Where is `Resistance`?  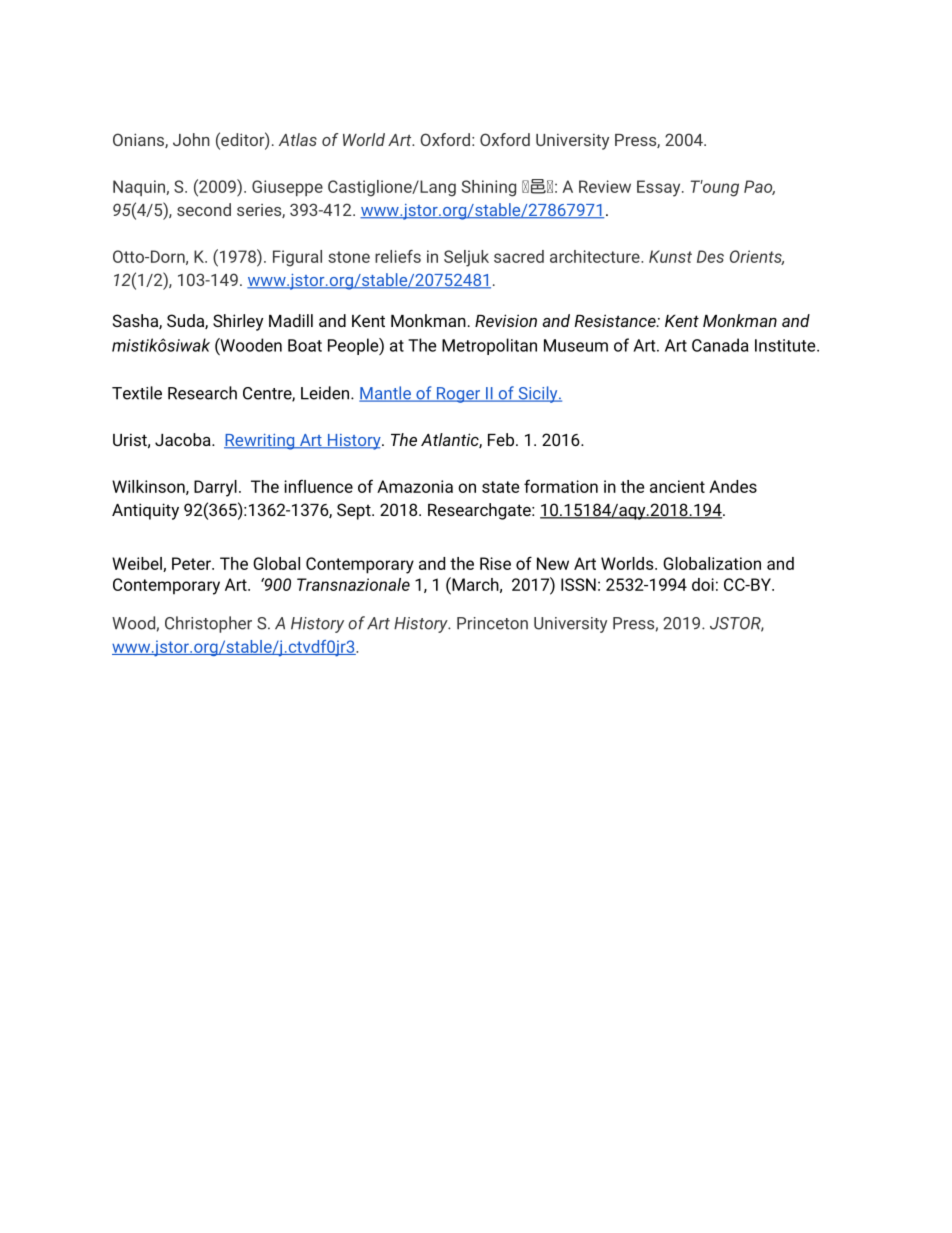 Resistance is located at coordinates (616, 320).
